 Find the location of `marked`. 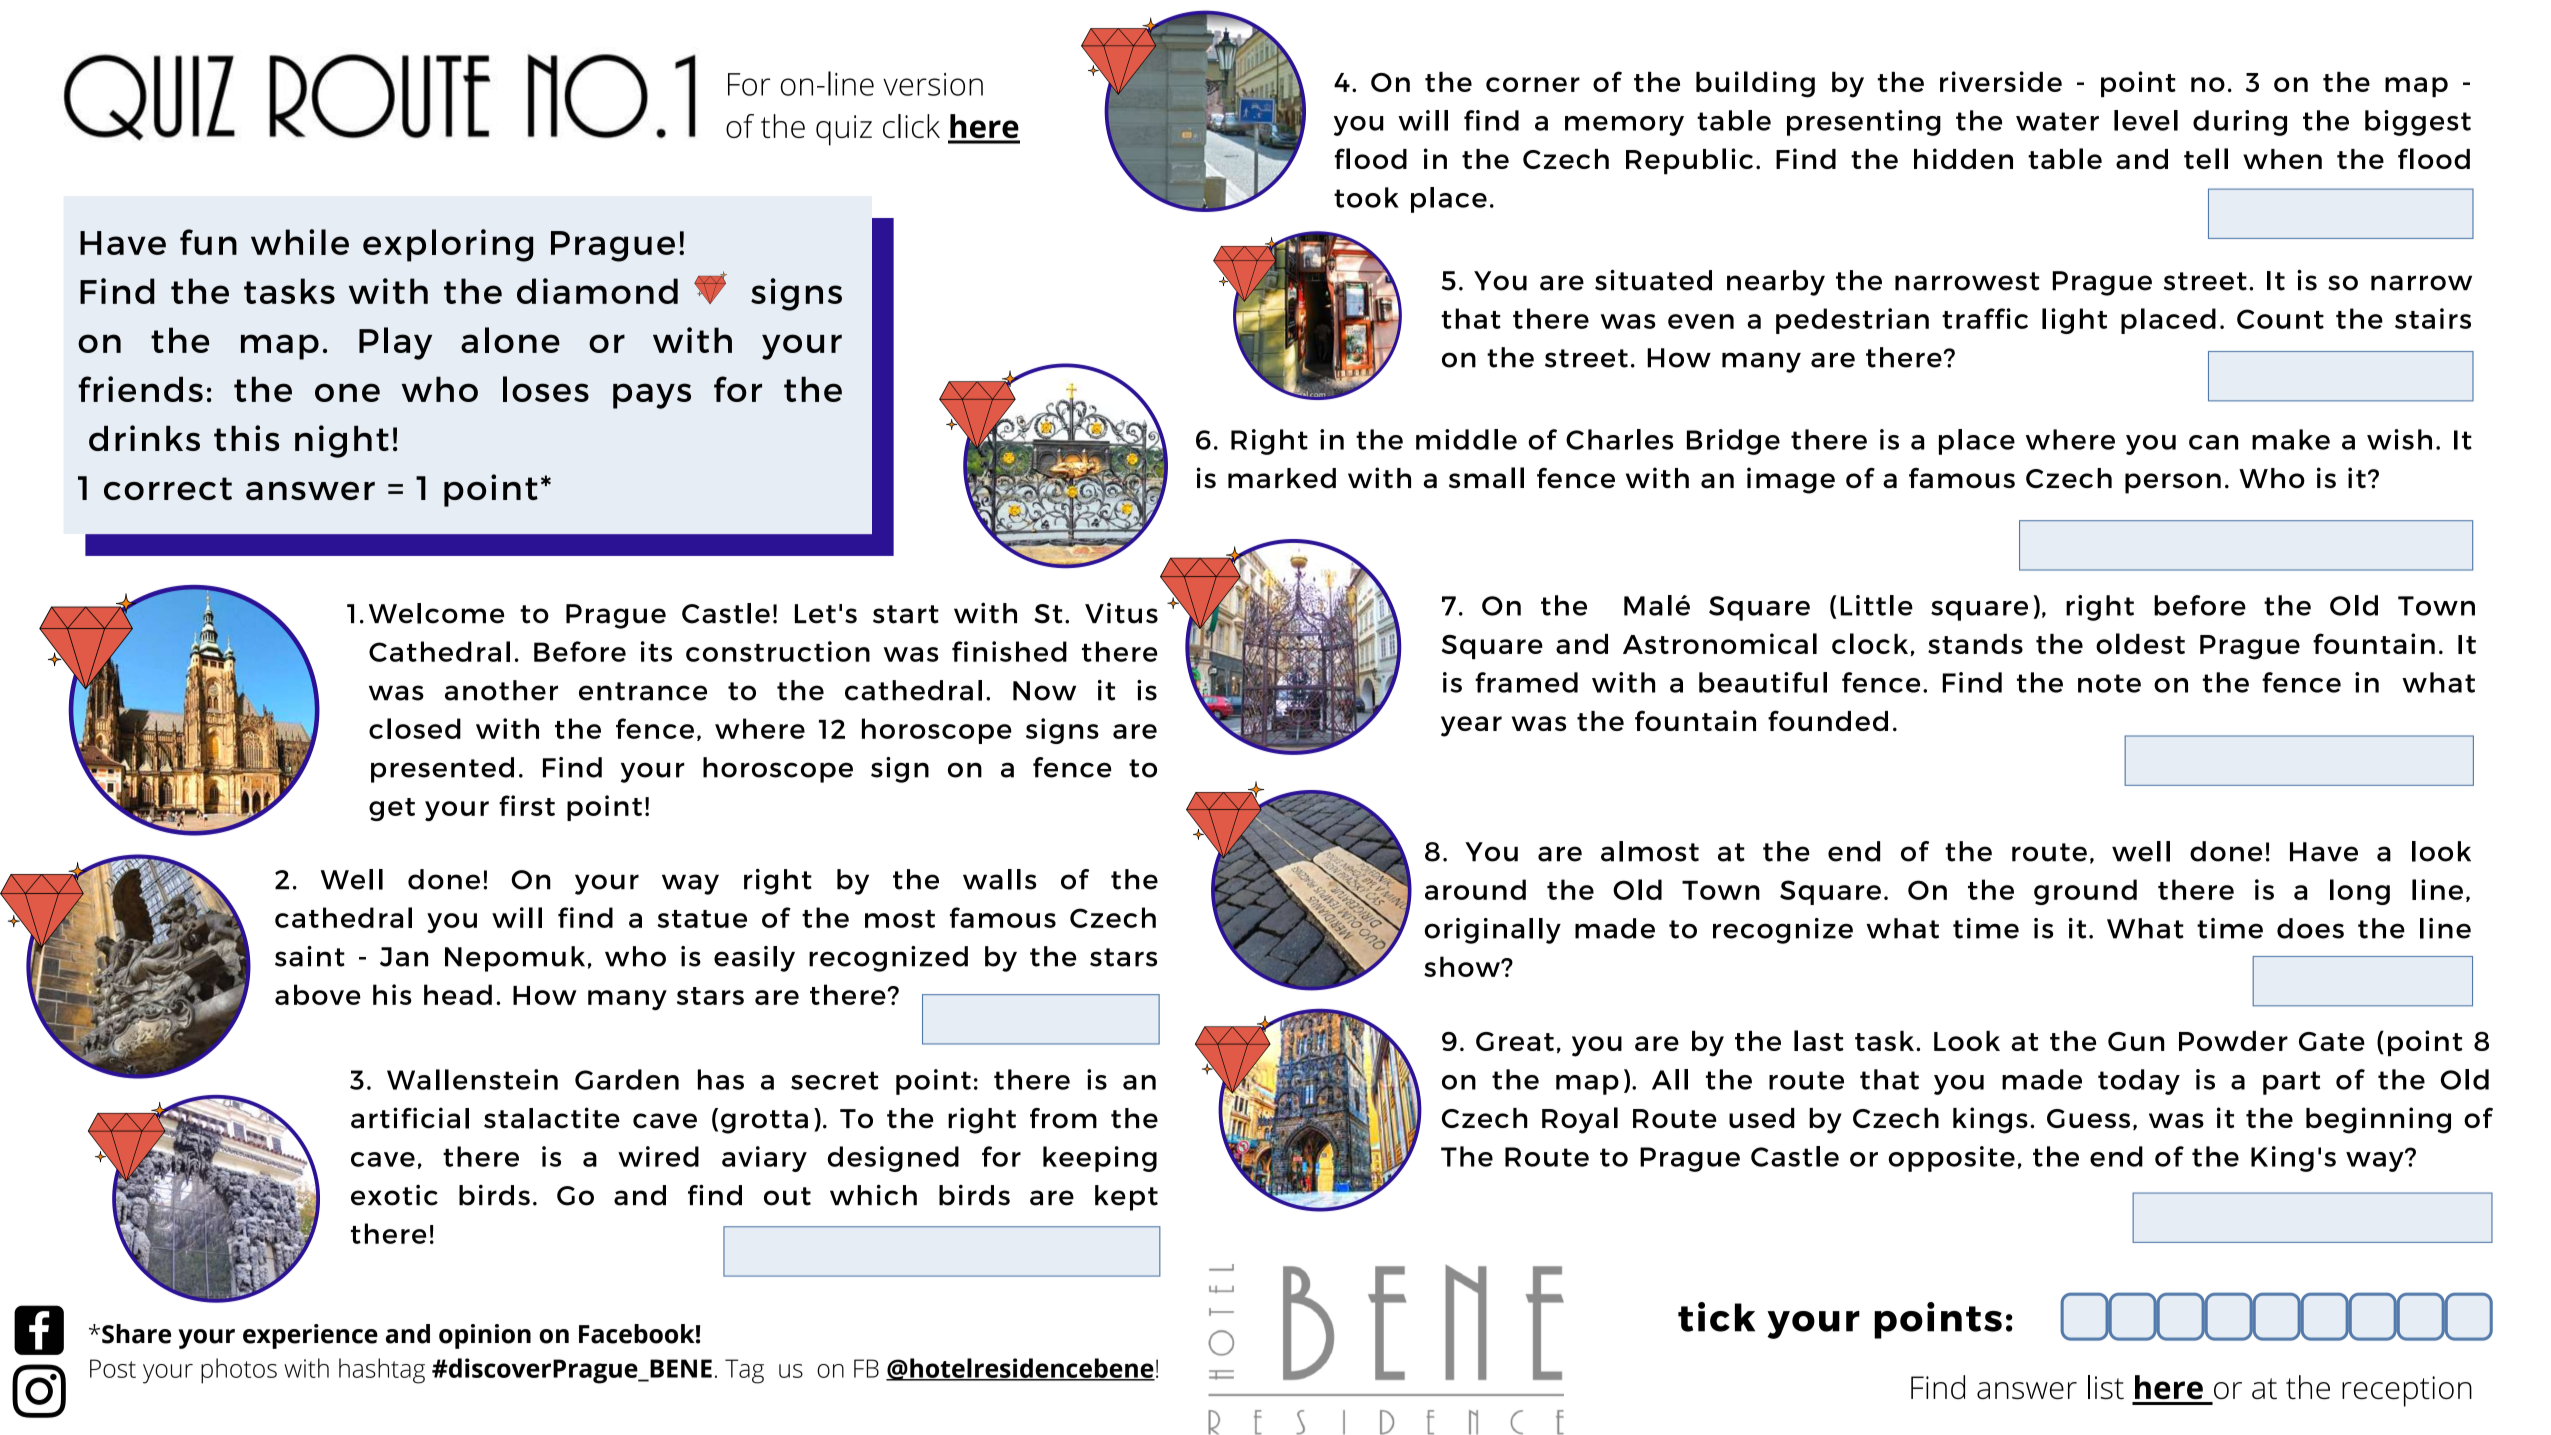

marked is located at coordinates (1282, 478).
